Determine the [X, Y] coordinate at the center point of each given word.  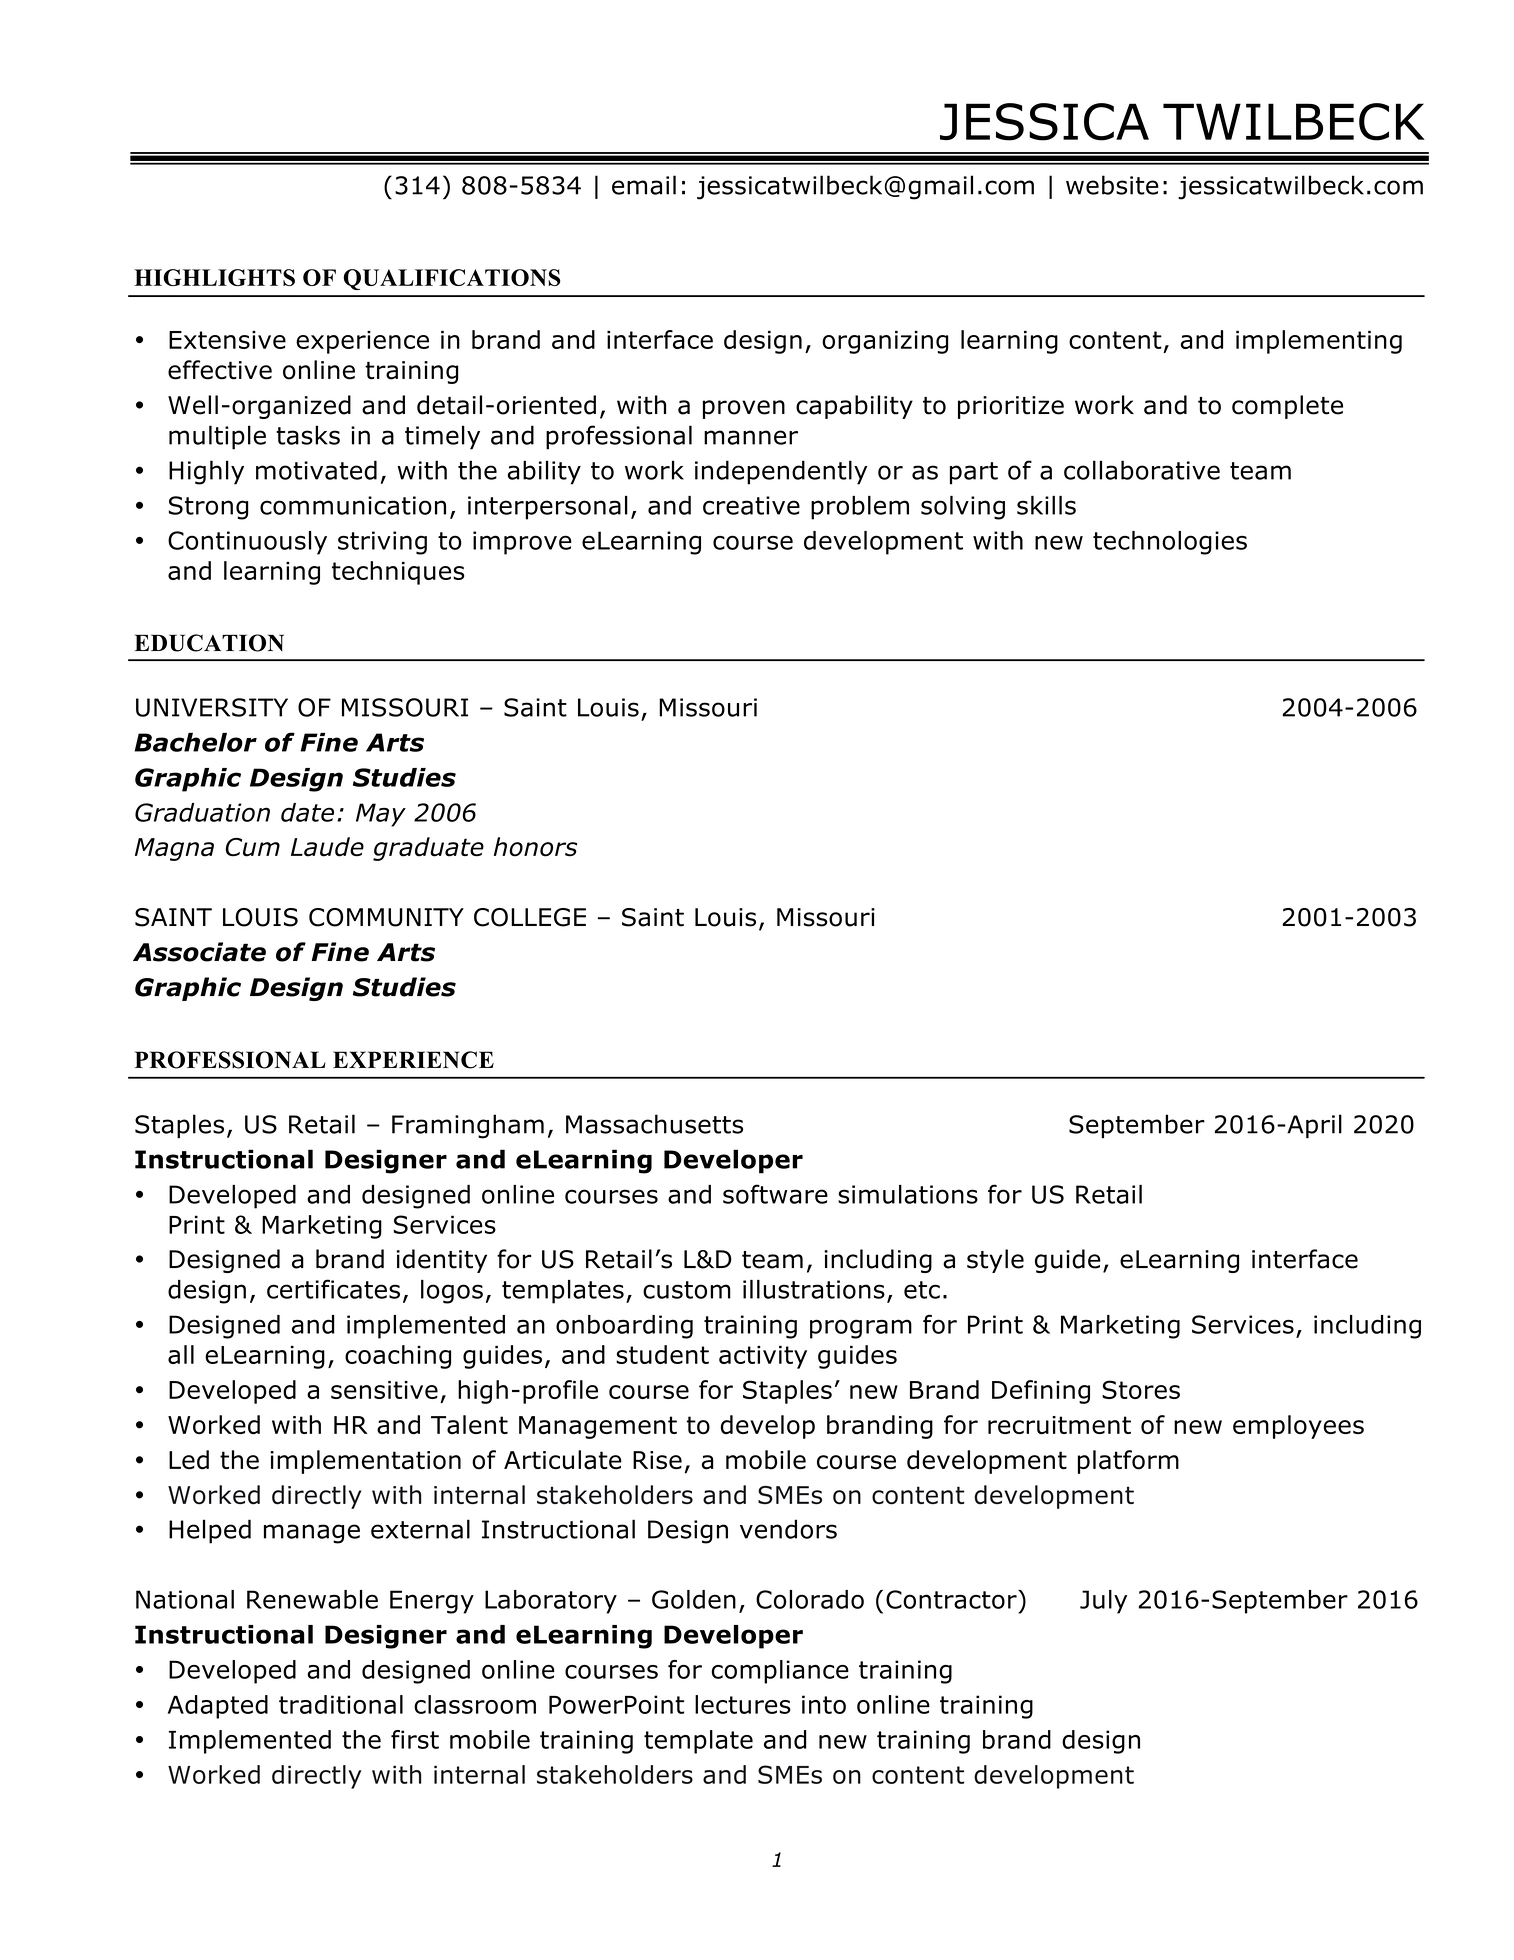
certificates [333, 1289]
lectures [743, 1704]
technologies [1170, 543]
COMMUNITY [386, 917]
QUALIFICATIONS [452, 279]
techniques [398, 573]
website [1112, 185]
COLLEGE [530, 917]
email [644, 185]
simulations [908, 1194]
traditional [341, 1704]
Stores [1141, 1389]
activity [763, 1357]
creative [751, 505]
